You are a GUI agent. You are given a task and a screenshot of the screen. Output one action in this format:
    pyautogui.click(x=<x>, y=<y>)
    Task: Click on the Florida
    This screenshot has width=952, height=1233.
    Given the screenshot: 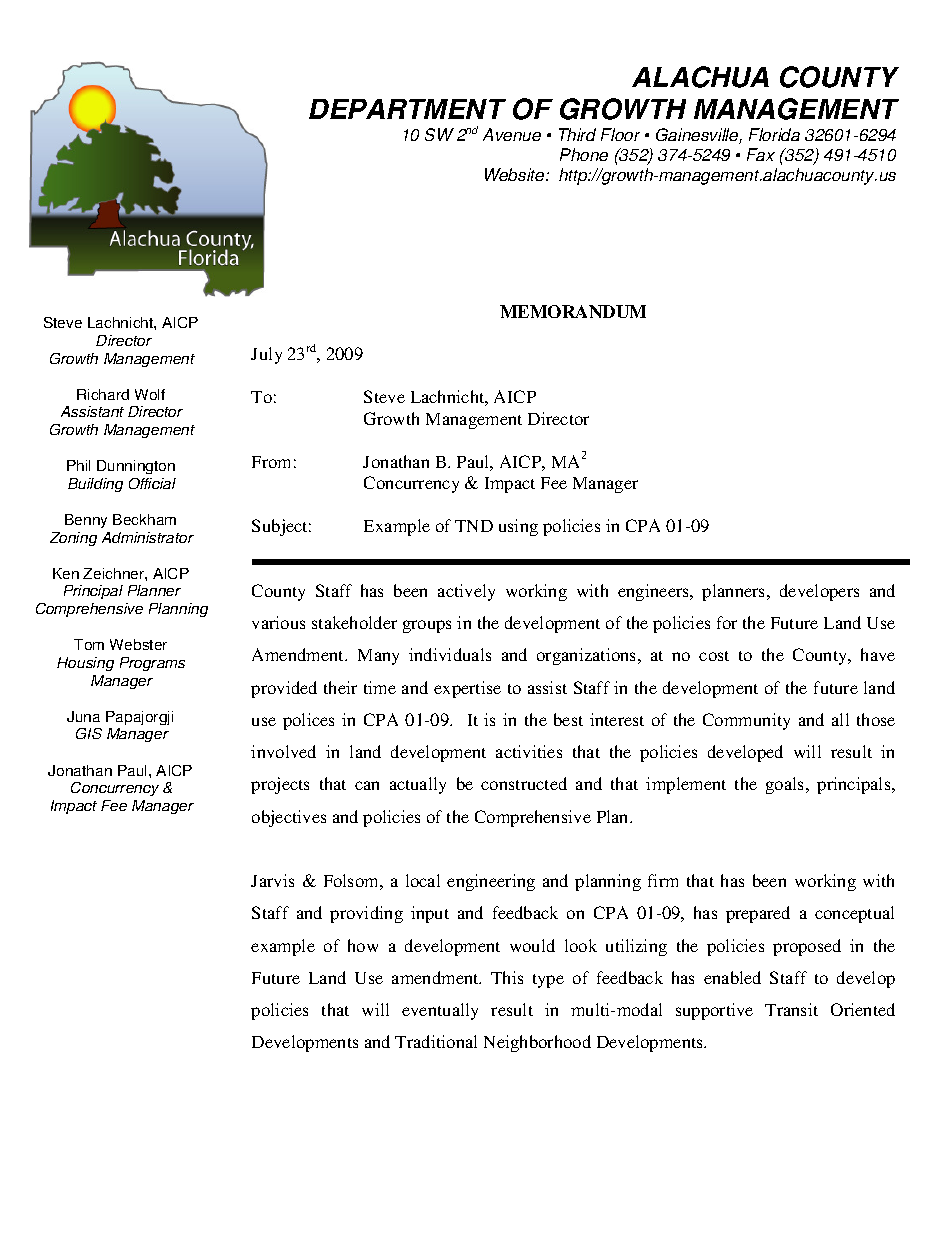 What is the action you would take?
    pyautogui.click(x=774, y=134)
